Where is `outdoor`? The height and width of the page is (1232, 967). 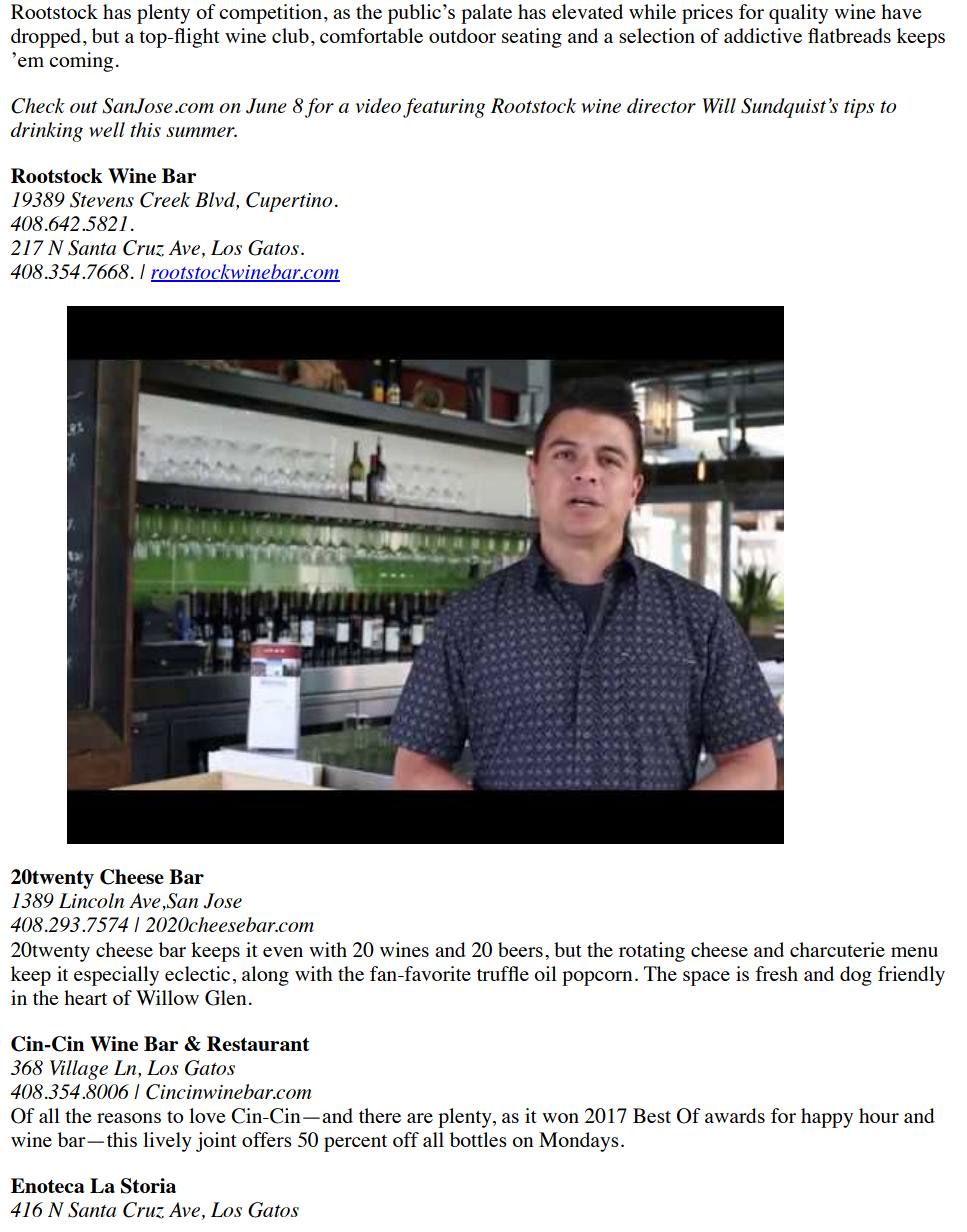 outdoor is located at coordinates (462, 35).
